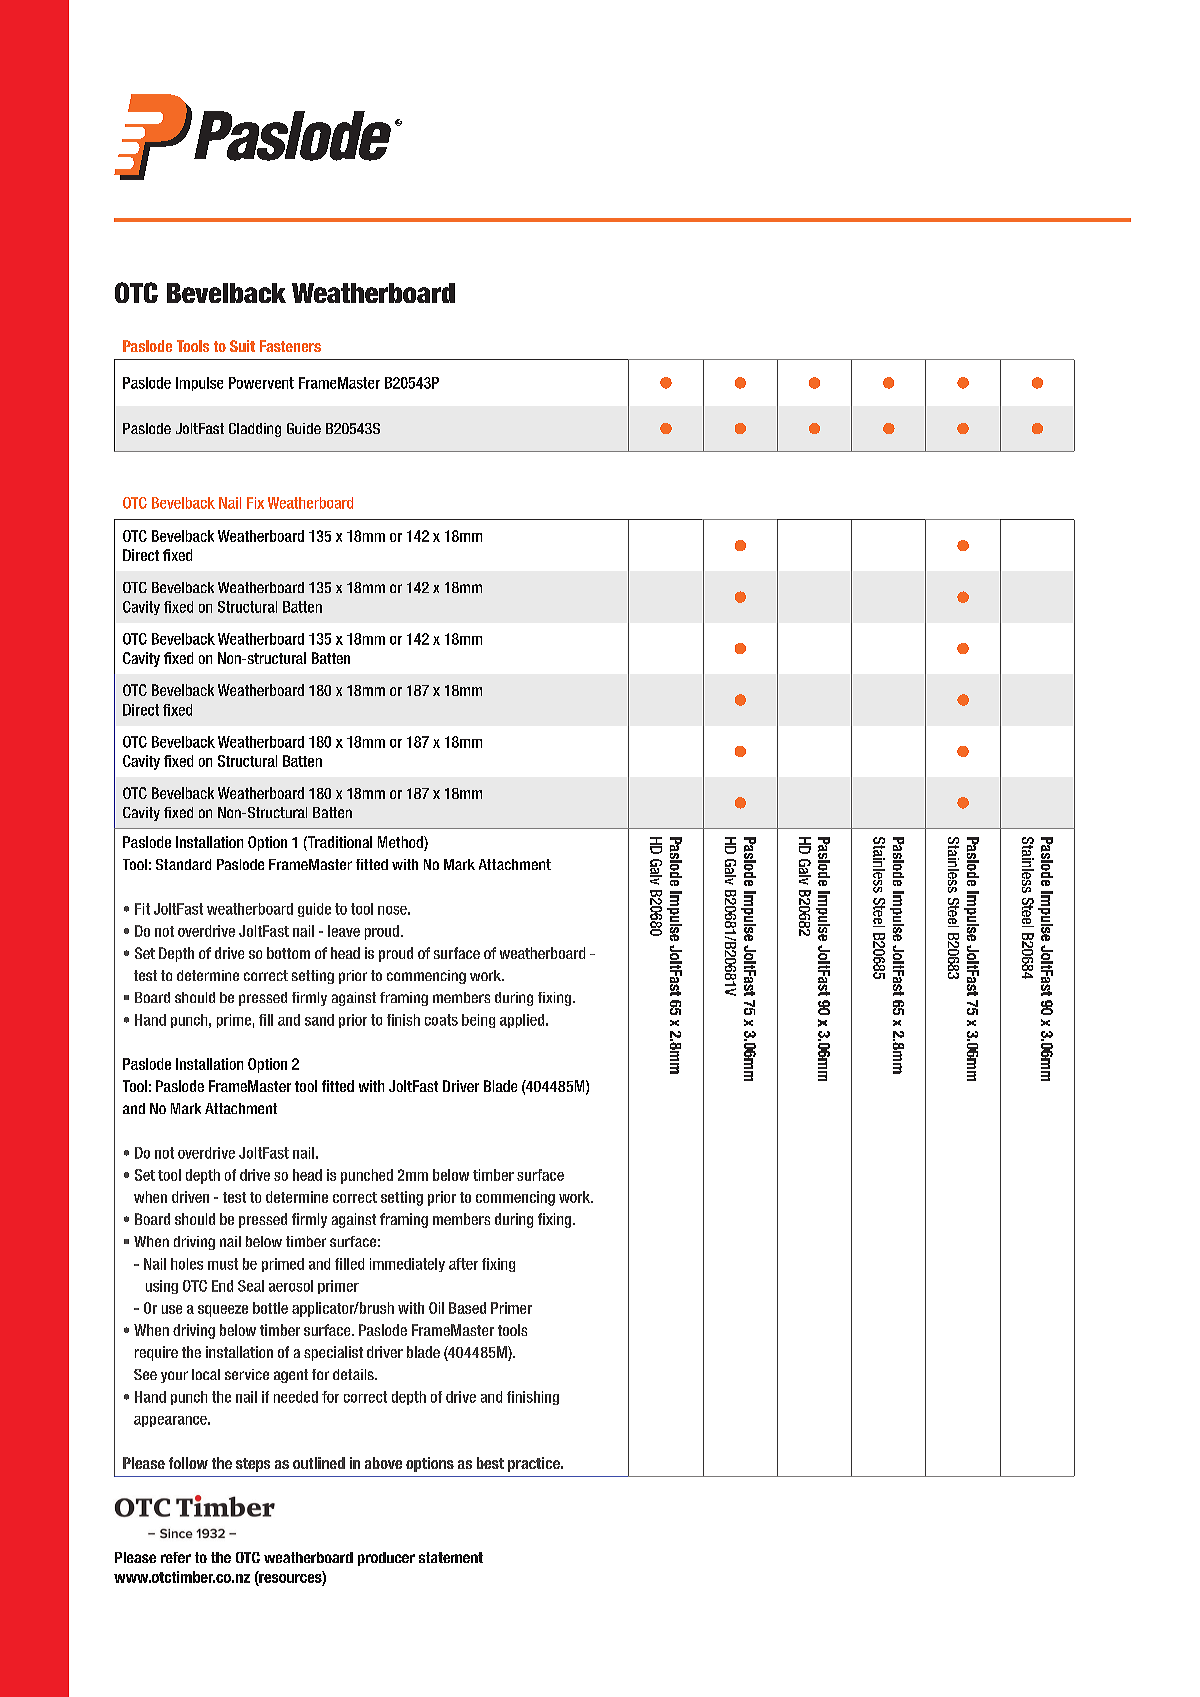 This screenshot has height=1697, width=1200. I want to click on being, so click(478, 1021).
